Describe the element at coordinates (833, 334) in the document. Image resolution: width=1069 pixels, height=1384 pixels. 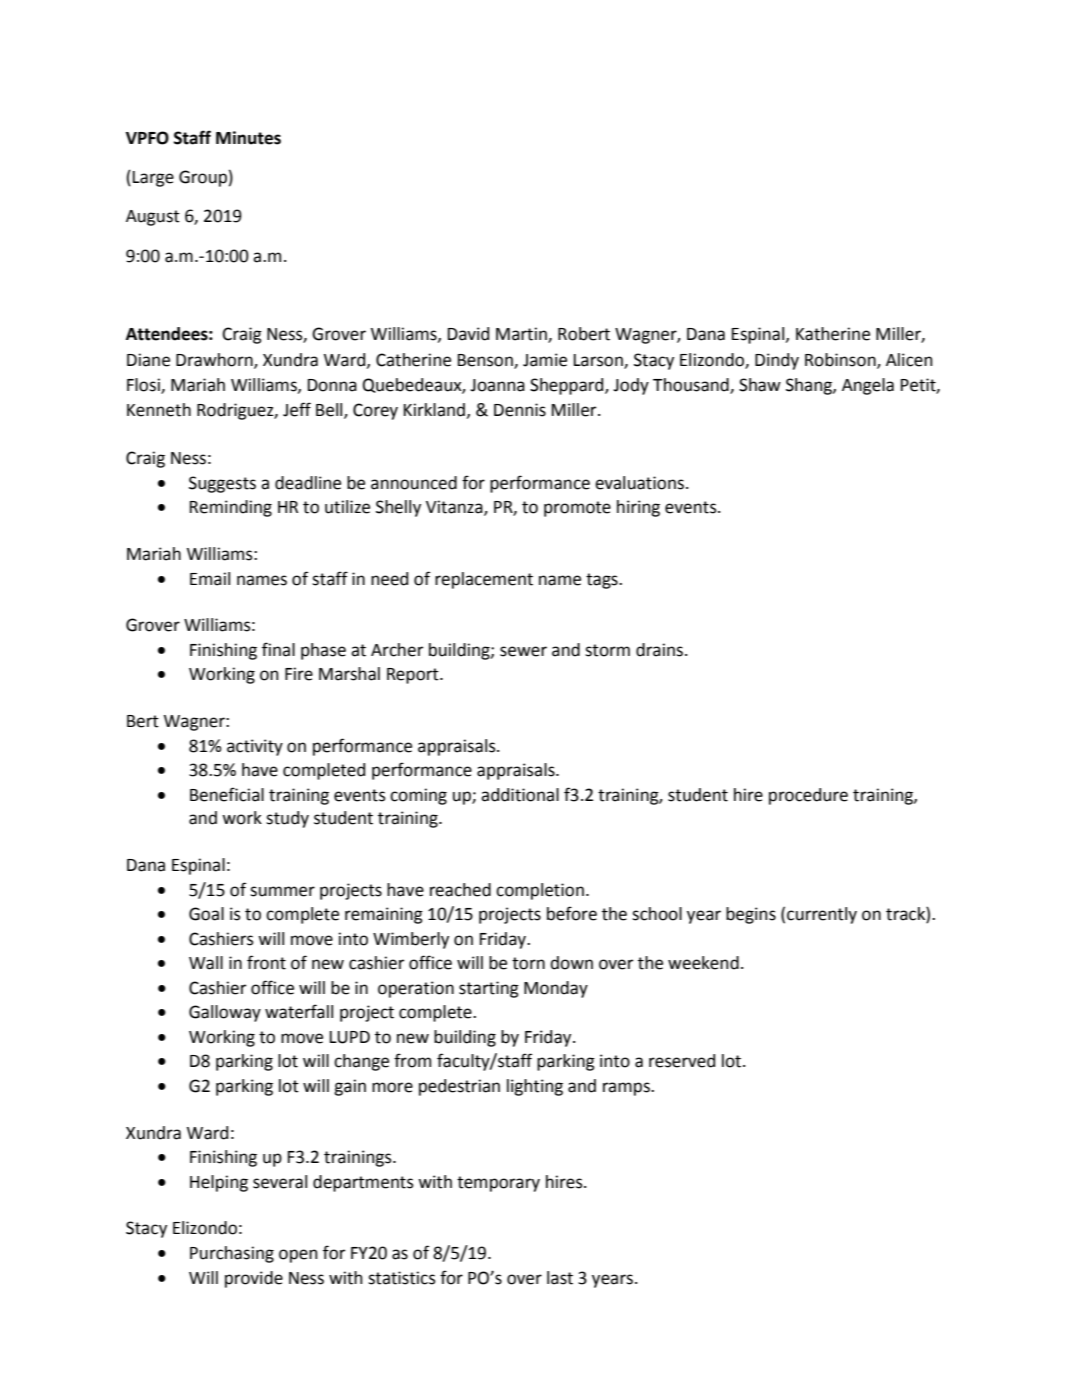
I see `Katherine` at that location.
